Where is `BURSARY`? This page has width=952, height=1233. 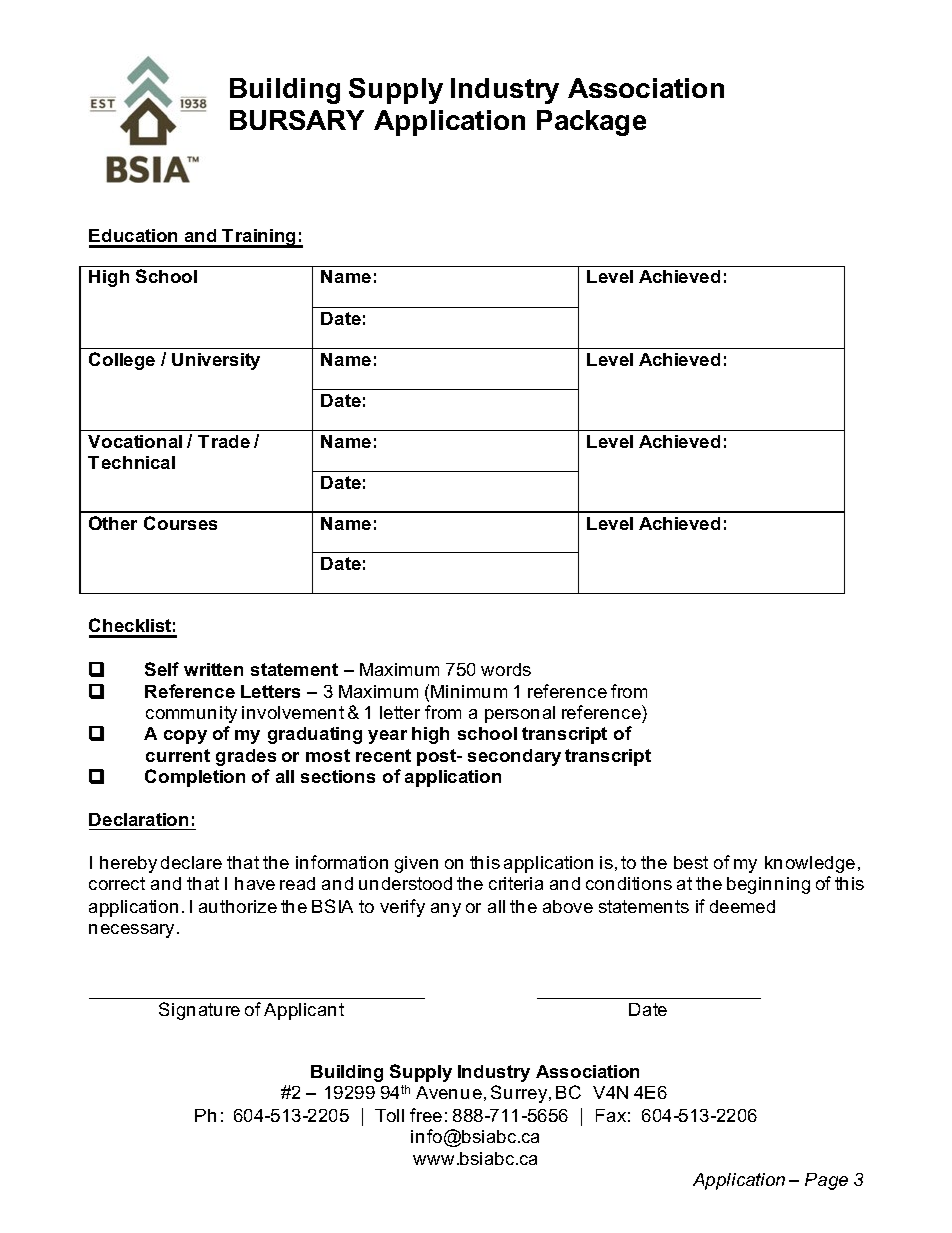
BURSARY is located at coordinates (297, 120).
